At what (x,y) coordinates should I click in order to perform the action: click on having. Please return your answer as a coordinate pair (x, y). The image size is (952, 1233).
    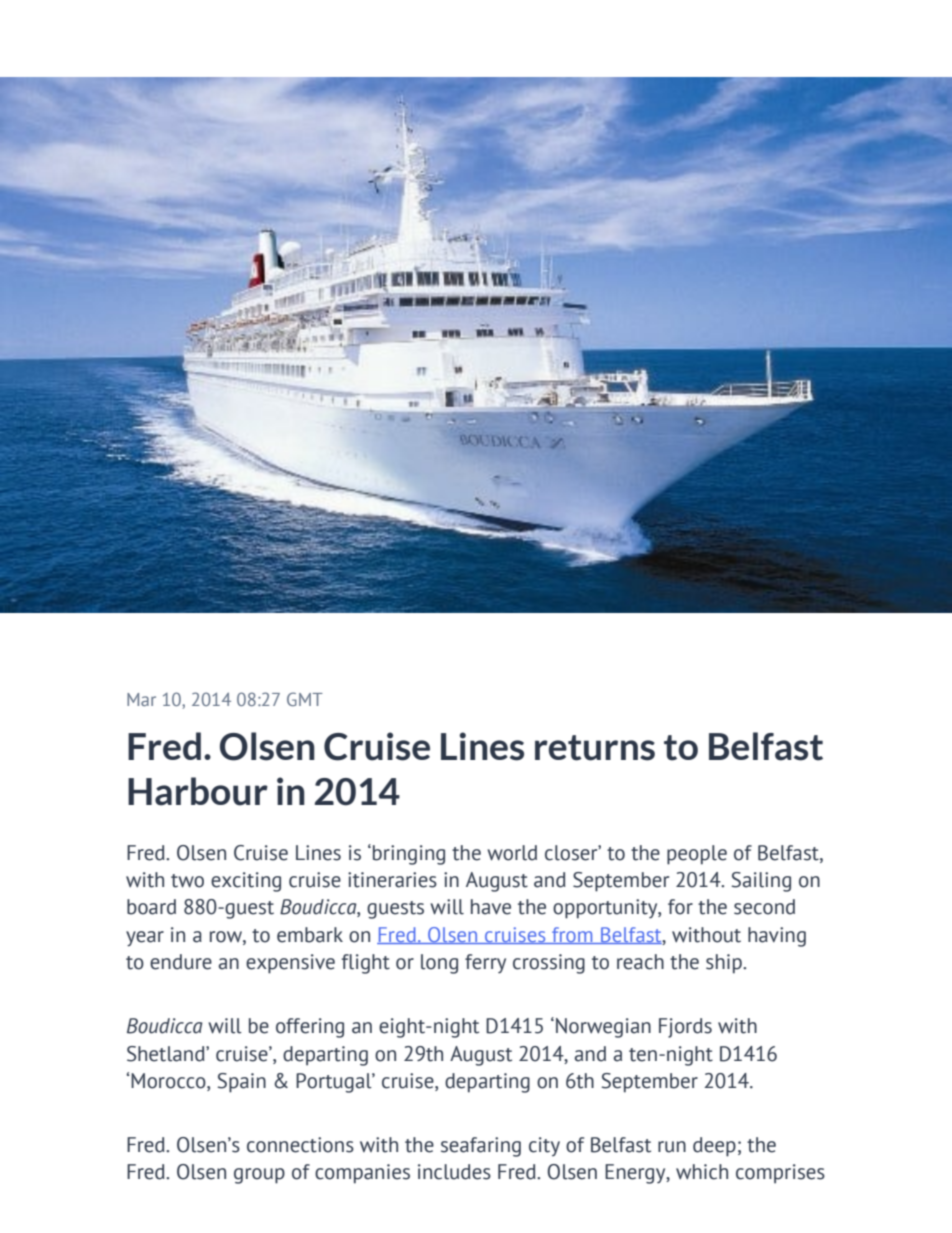
    Looking at the image, I should click on (777, 937).
